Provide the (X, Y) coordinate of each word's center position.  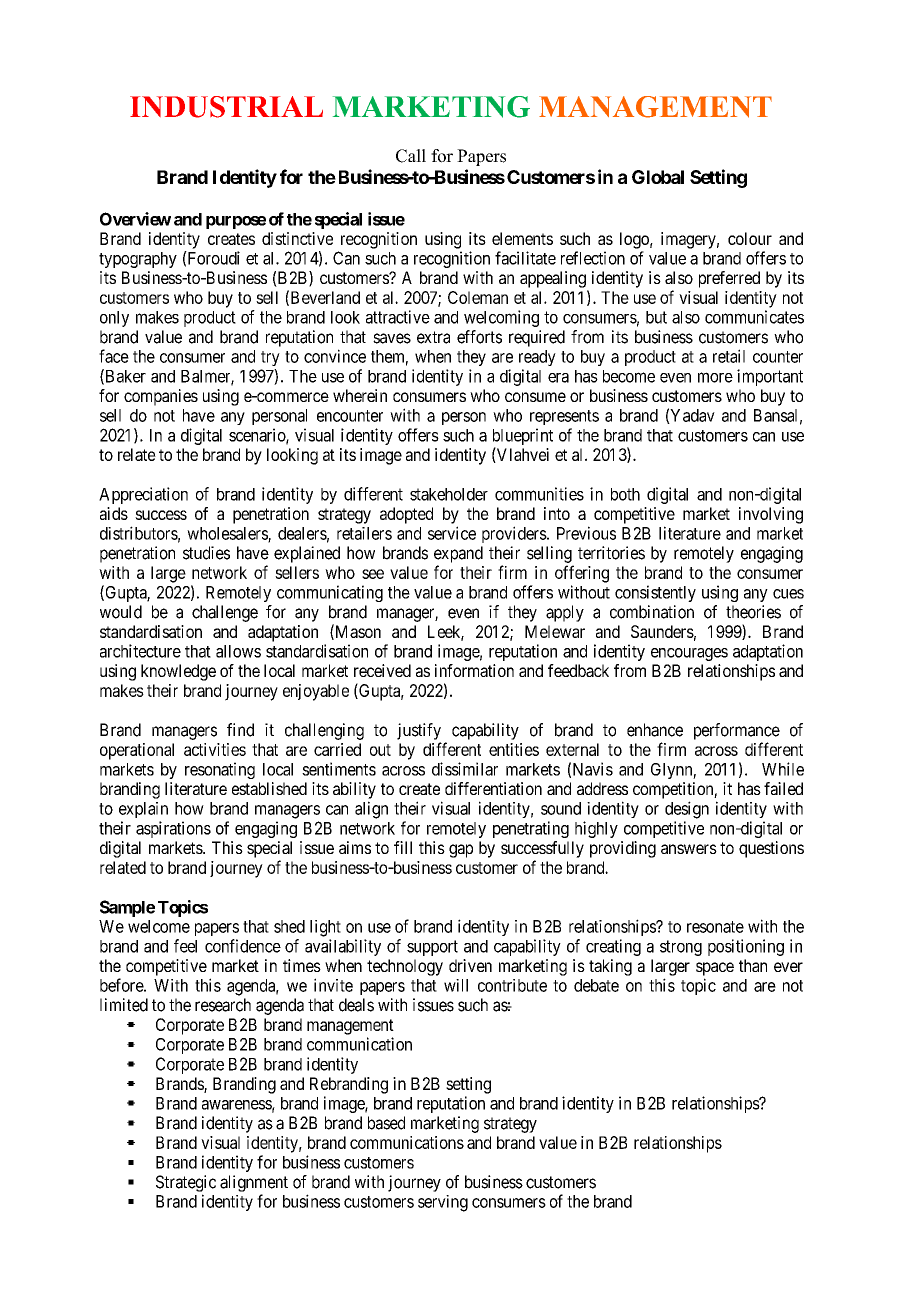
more (715, 377)
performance (737, 731)
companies (161, 397)
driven (470, 965)
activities (215, 749)
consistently (655, 593)
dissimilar (465, 769)
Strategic (186, 1183)
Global (658, 177)
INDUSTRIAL (226, 107)
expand (458, 554)
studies (206, 553)
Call (411, 156)
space (715, 969)
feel (185, 946)
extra (433, 337)
